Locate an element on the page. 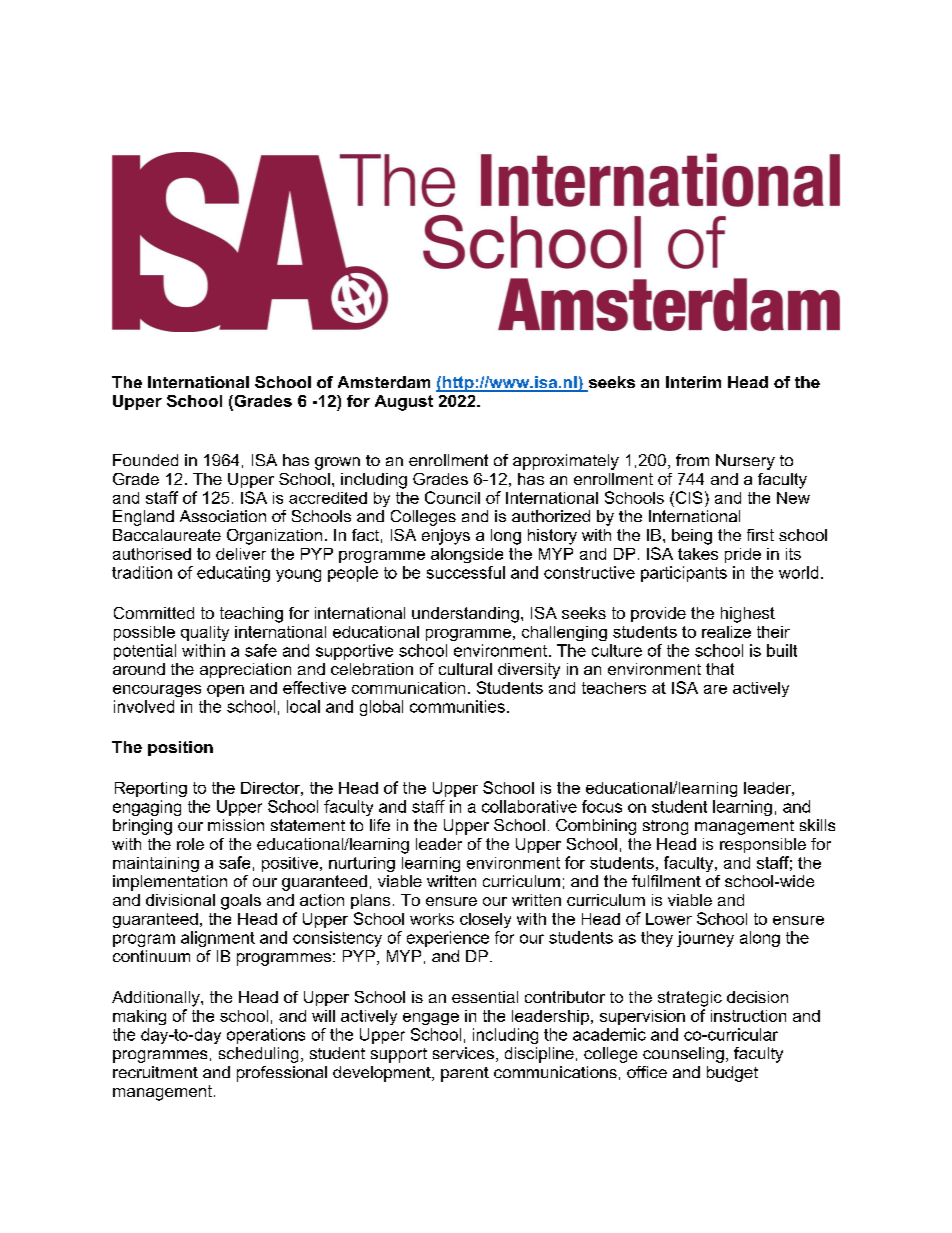 Image resolution: width=952 pixels, height=1233 pixels. successful is located at coordinates (466, 572).
